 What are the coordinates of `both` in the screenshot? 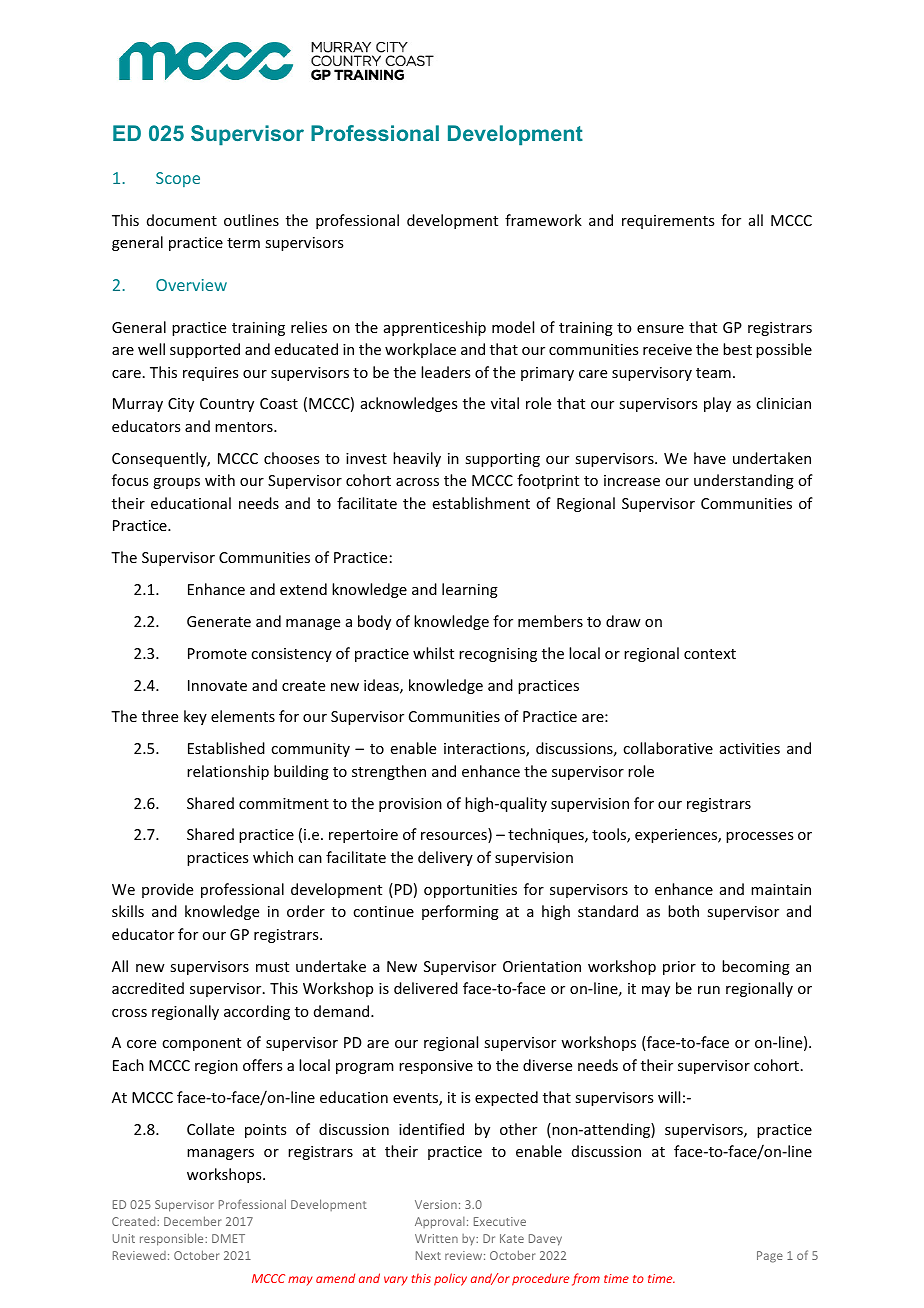 It's located at (683, 911).
